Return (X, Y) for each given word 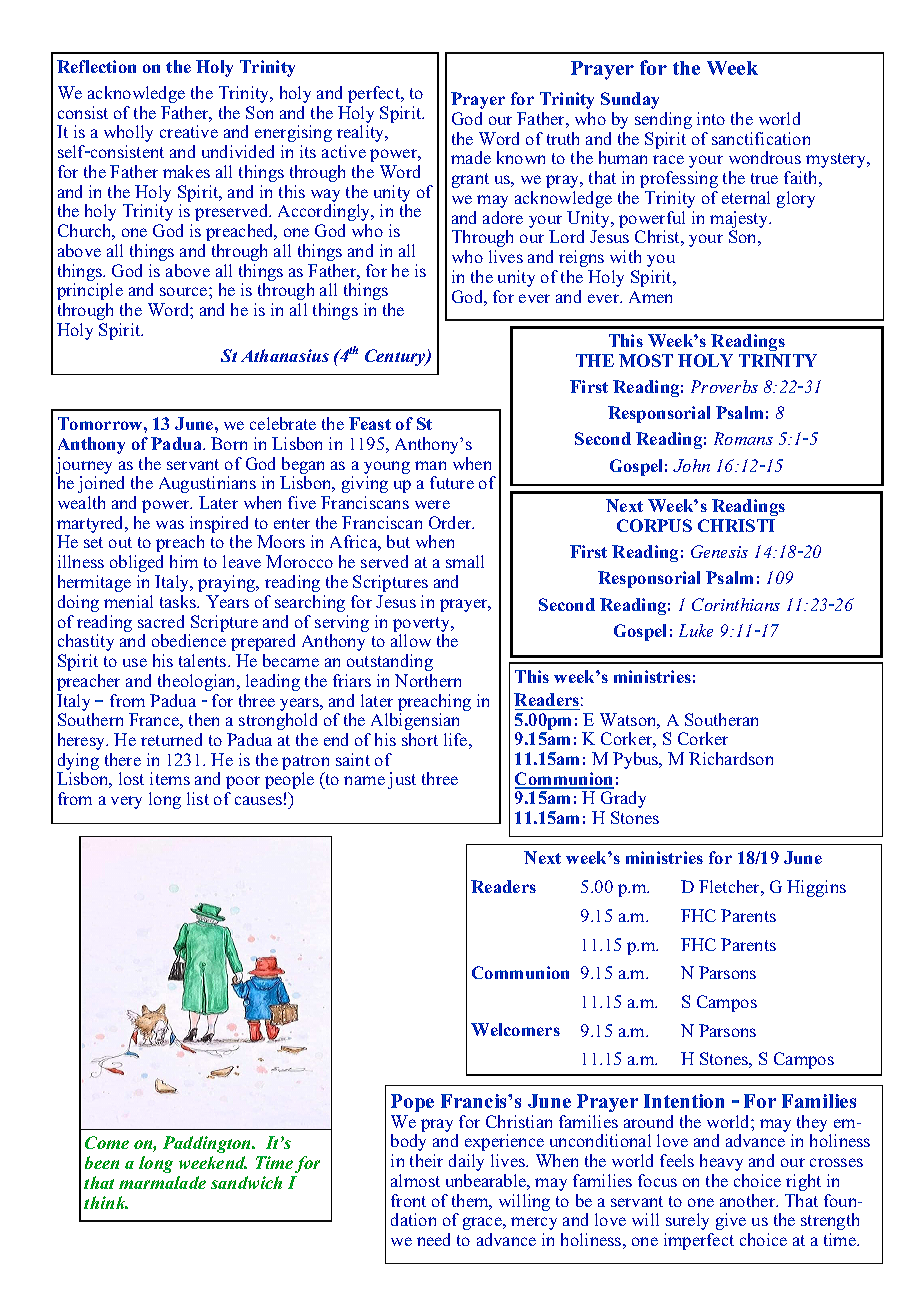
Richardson (731, 758)
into (711, 118)
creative (189, 131)
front (408, 1200)
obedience (189, 640)
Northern (428, 680)
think (106, 1202)
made (471, 157)
